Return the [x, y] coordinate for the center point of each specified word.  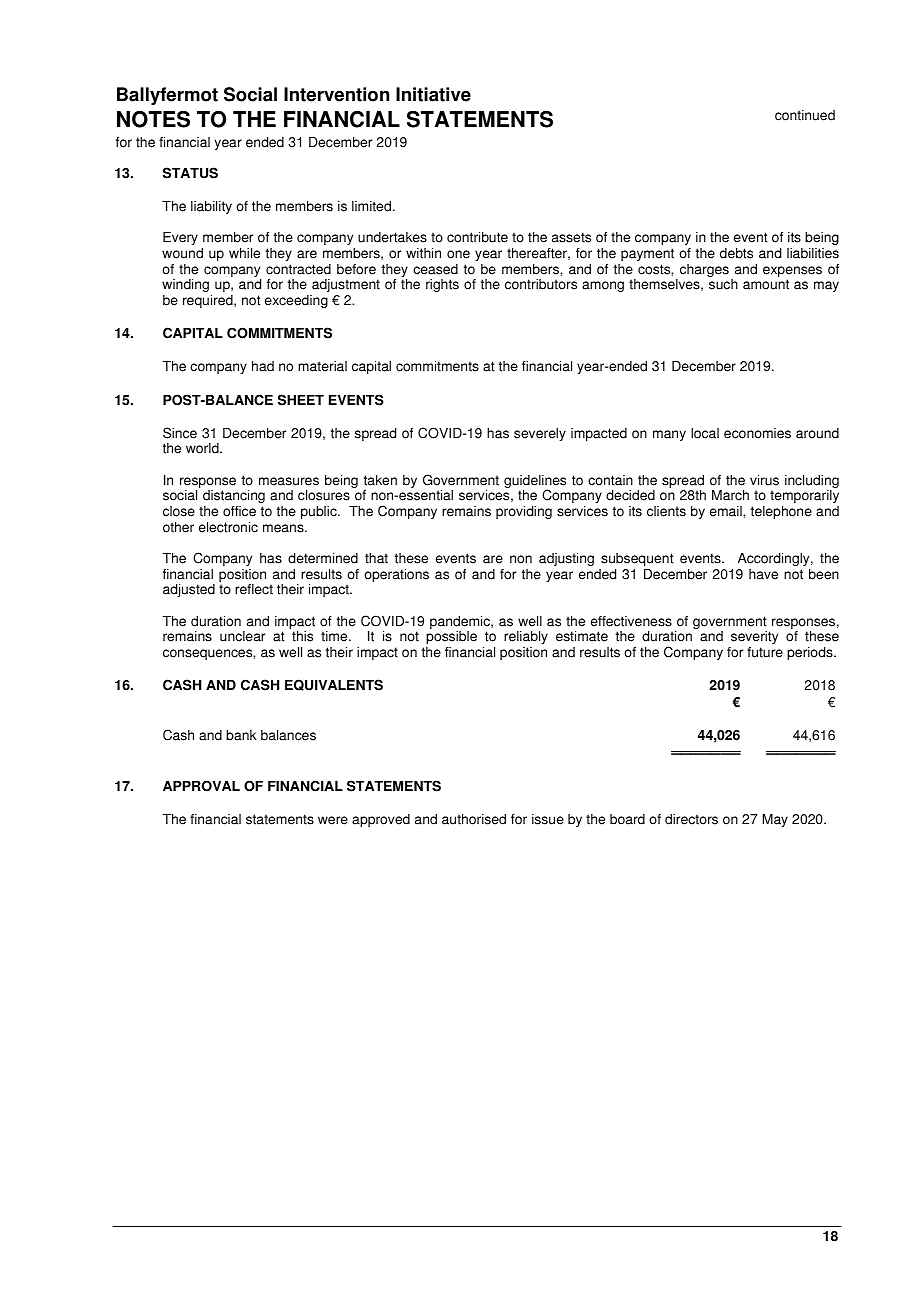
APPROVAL [201, 786]
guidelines [535, 483]
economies [757, 433]
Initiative [433, 94]
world [203, 448]
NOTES [153, 119]
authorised [474, 819]
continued [805, 115]
